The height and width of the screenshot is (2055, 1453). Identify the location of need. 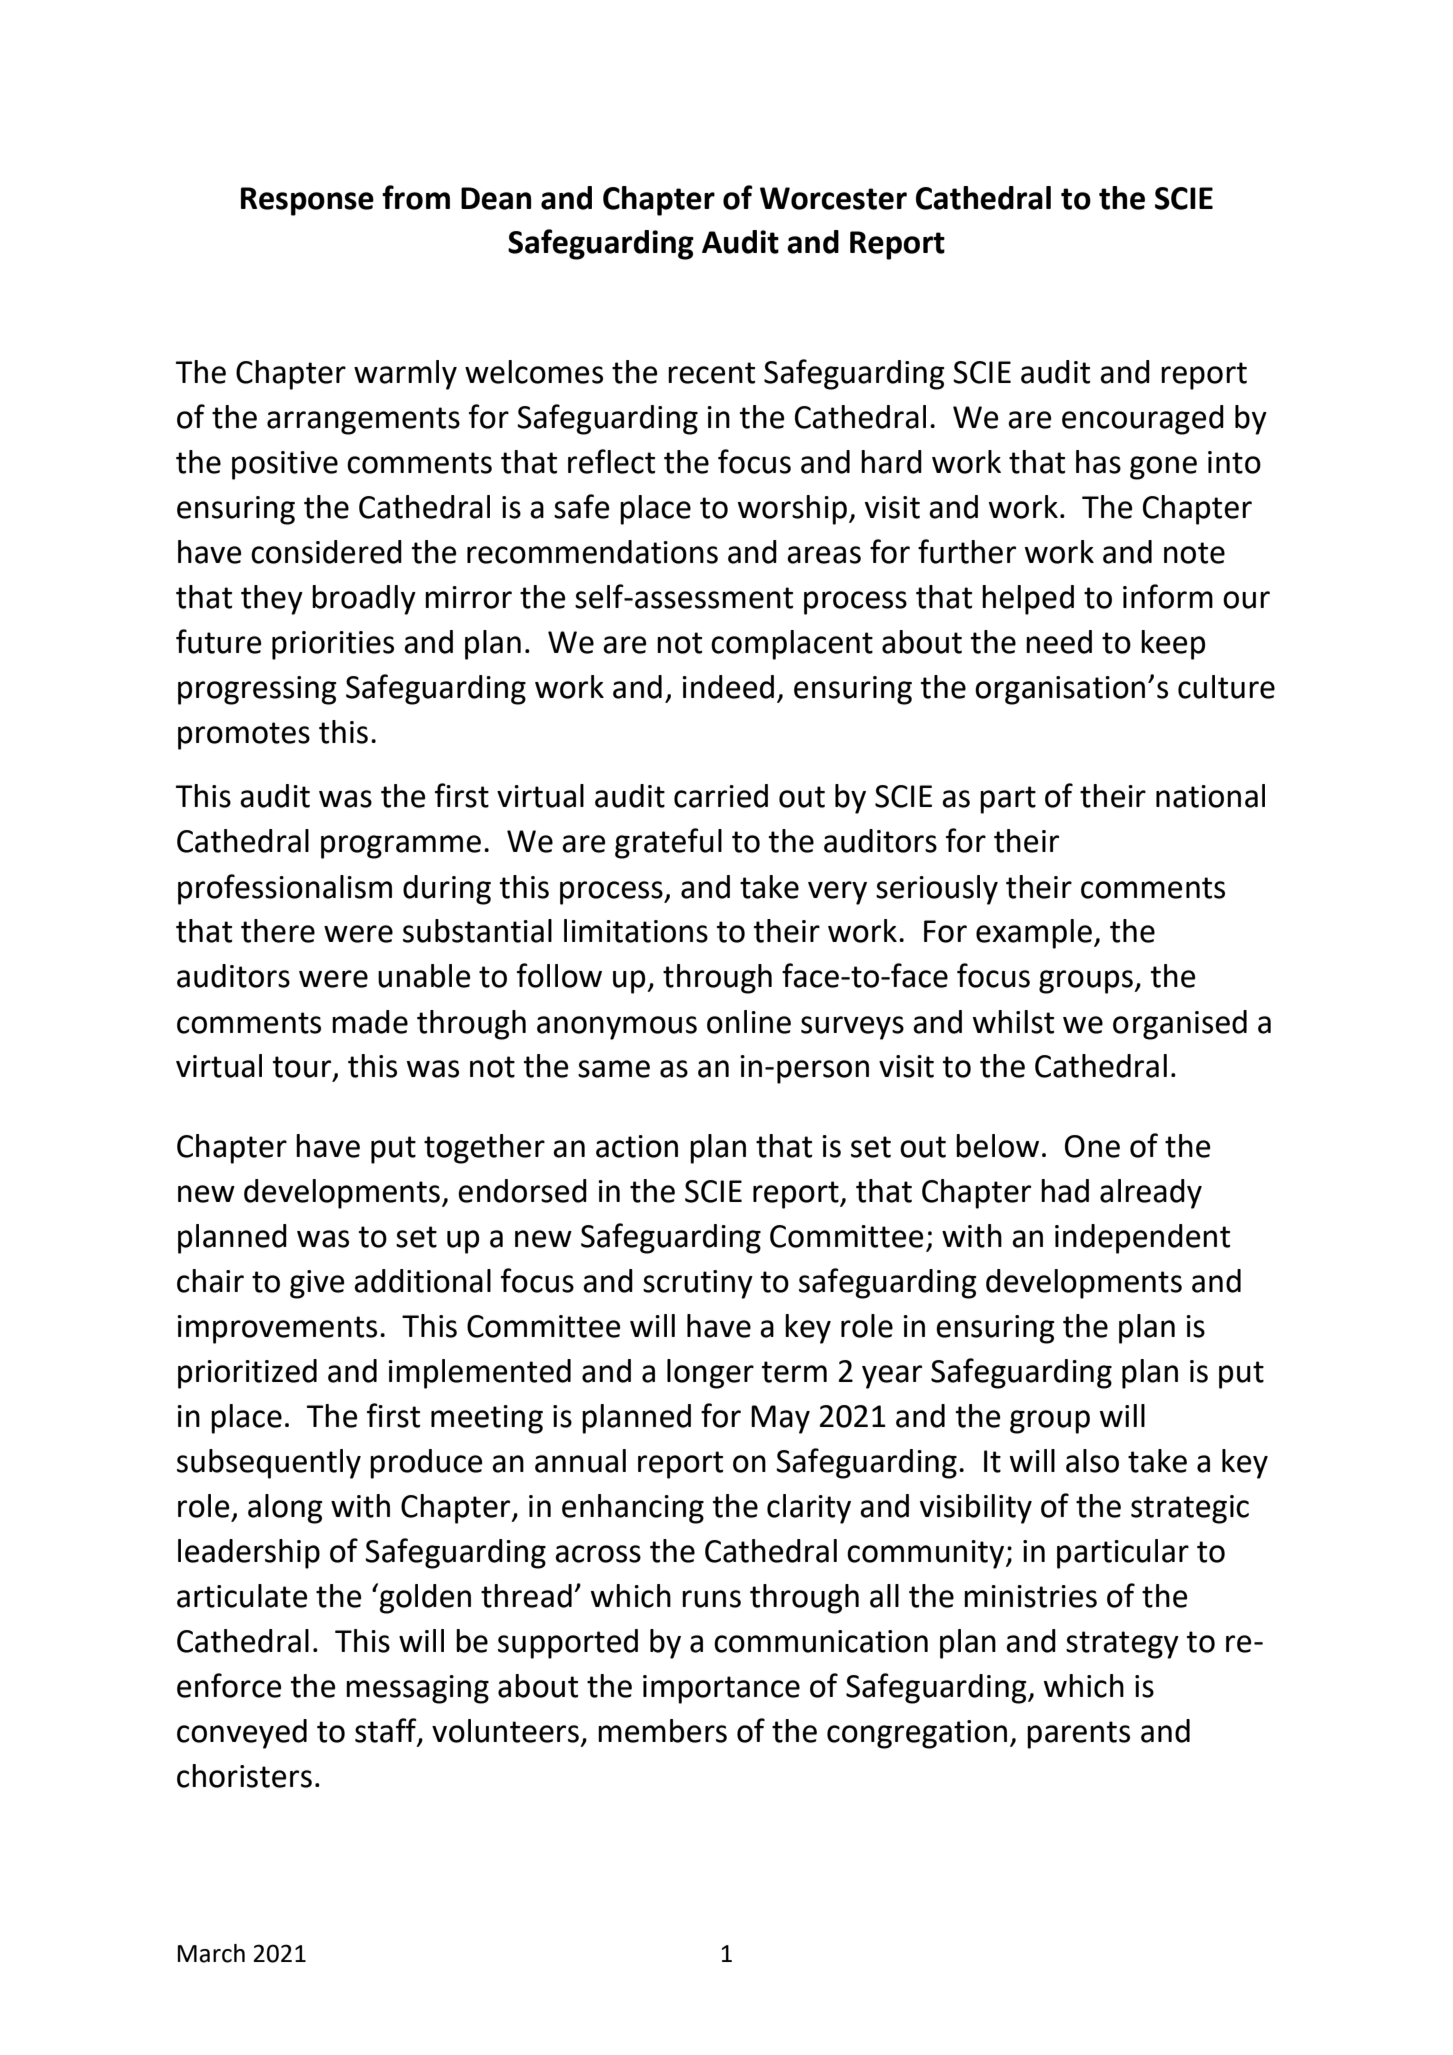
(1059, 642).
